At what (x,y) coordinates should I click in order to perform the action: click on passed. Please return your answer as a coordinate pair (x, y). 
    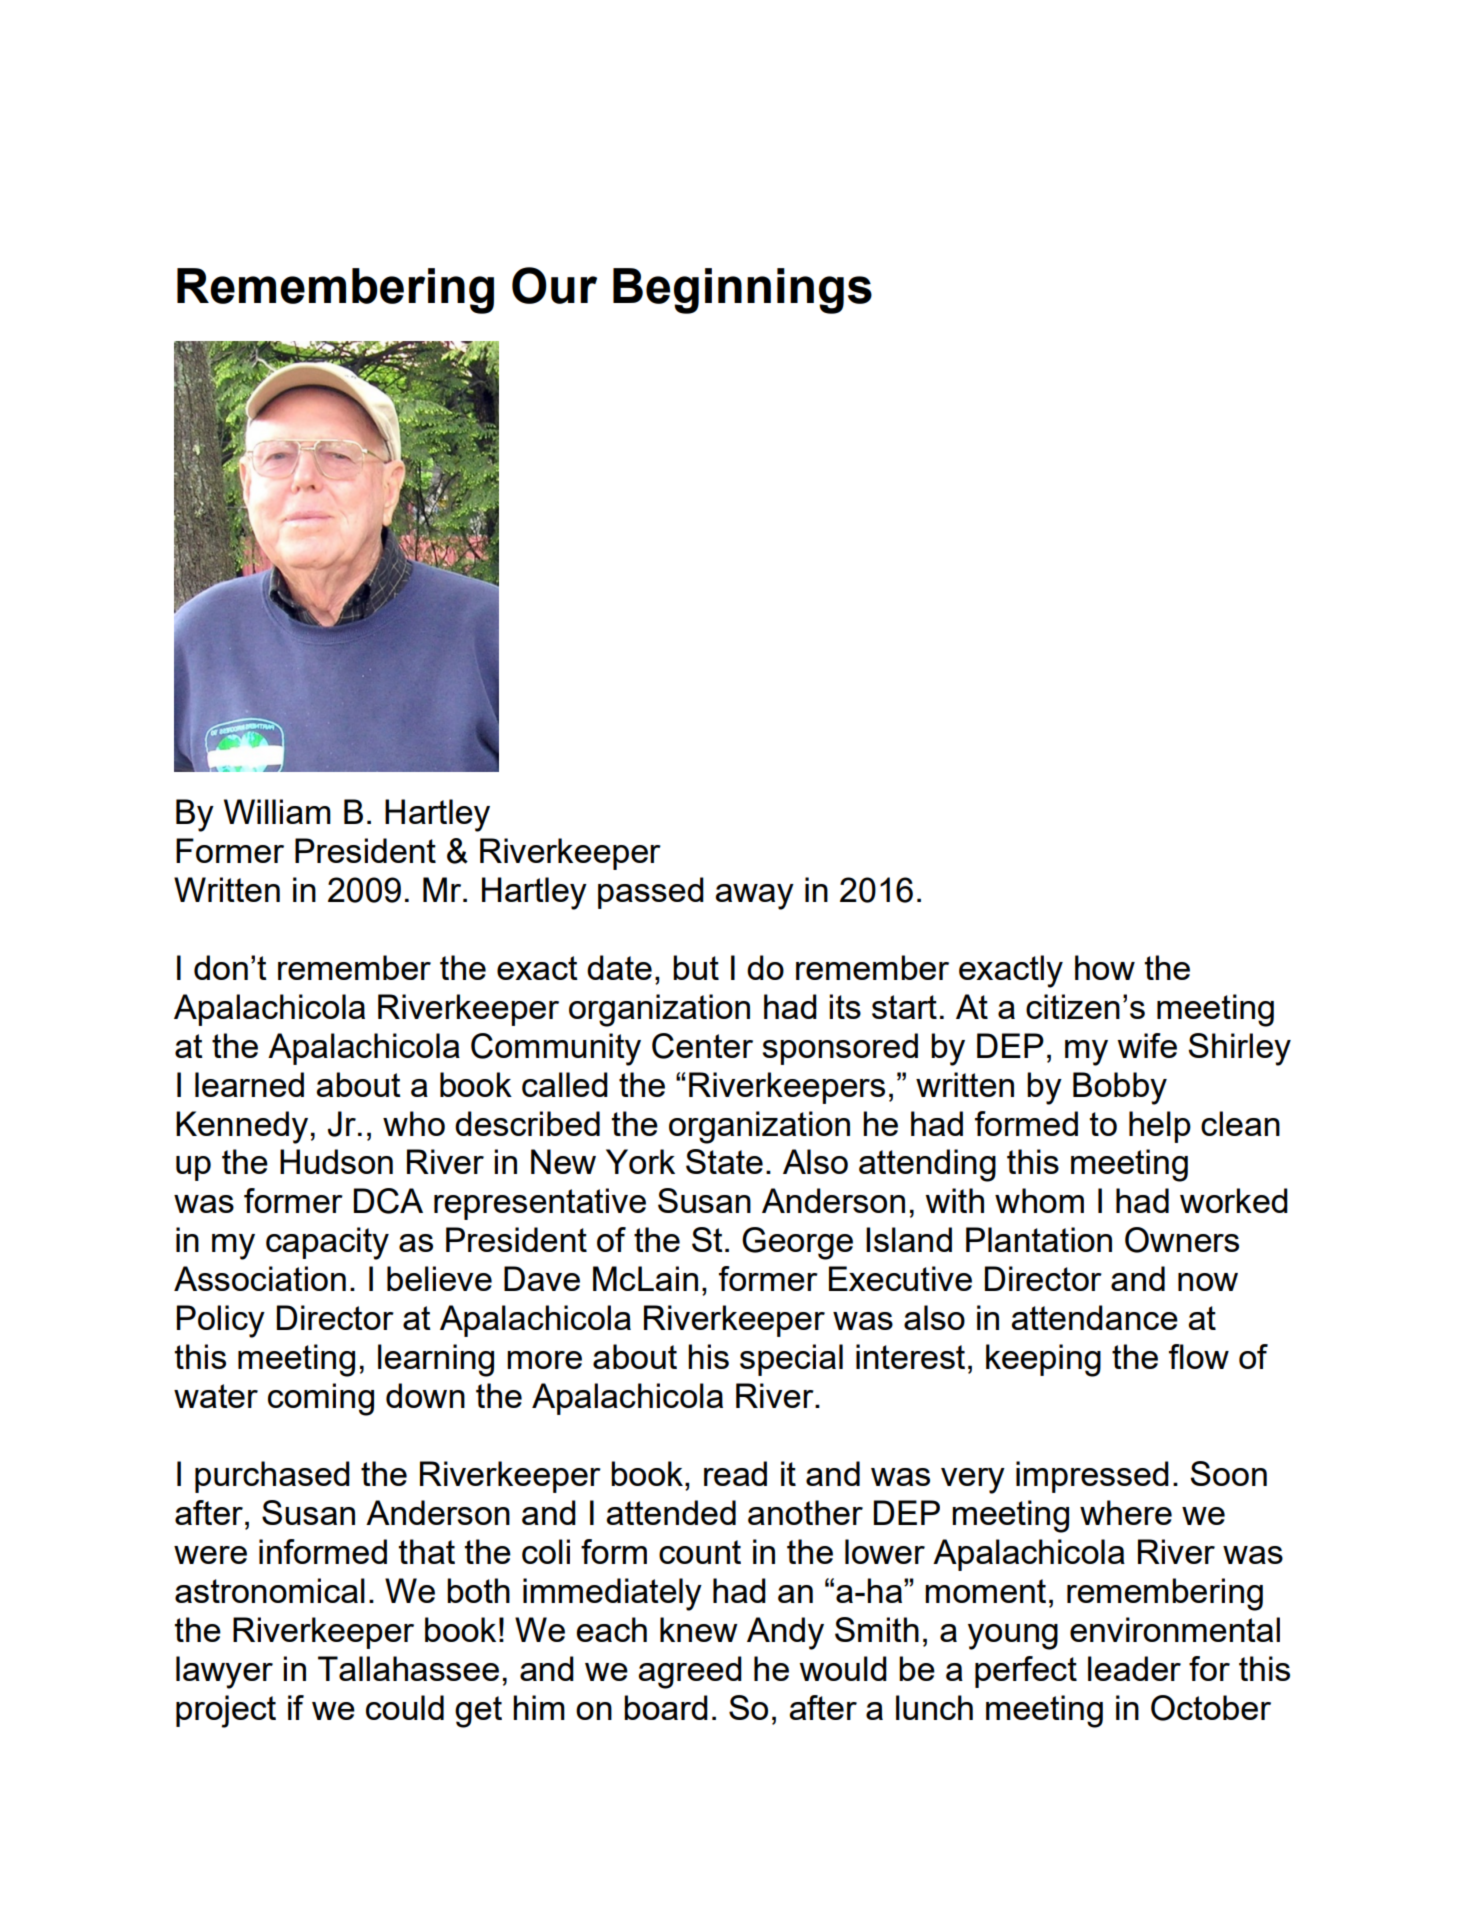
    Looking at the image, I should click on (651, 893).
